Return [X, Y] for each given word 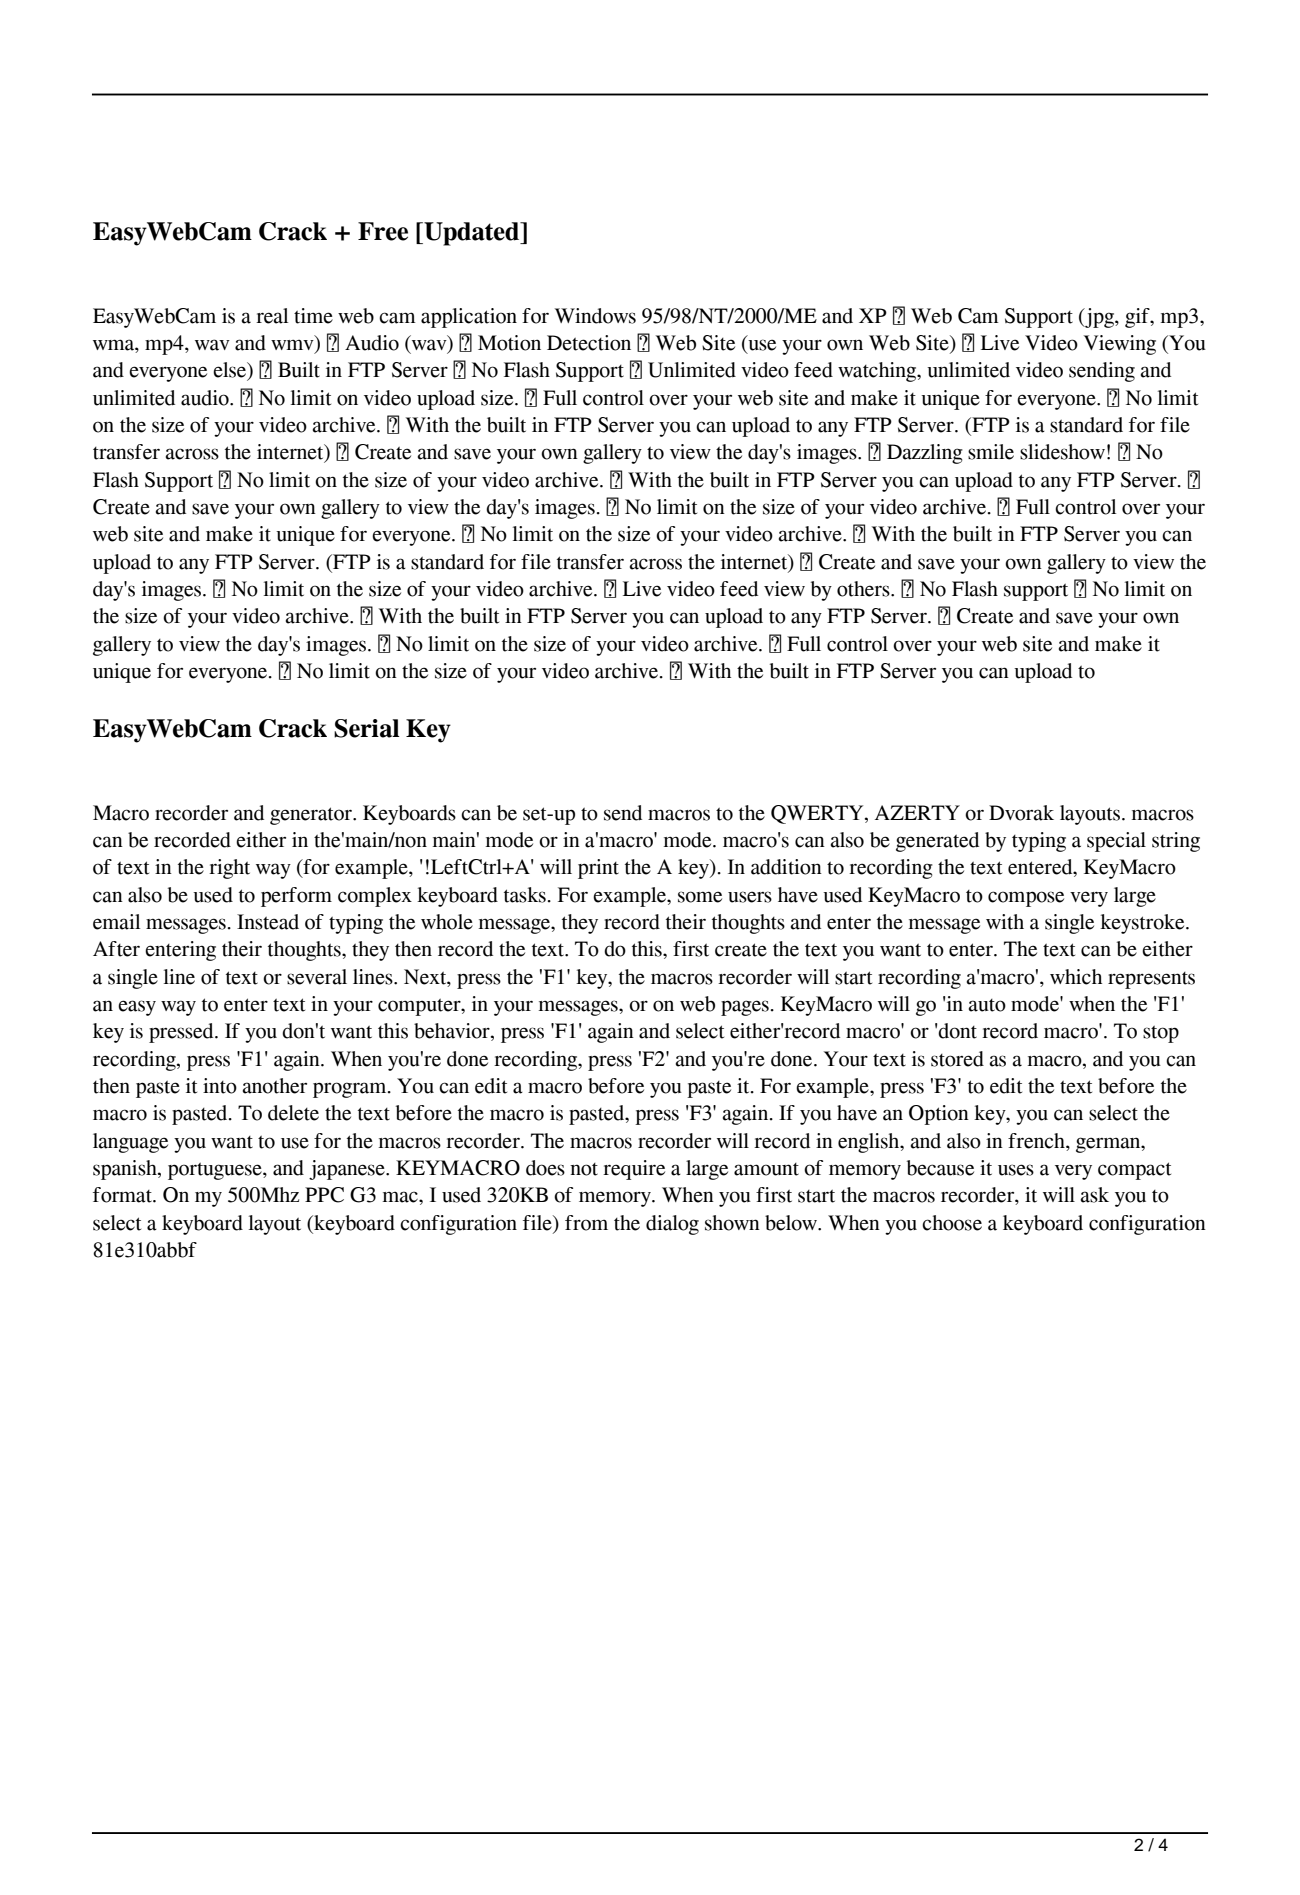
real [272, 316]
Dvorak [1021, 813]
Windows [595, 316]
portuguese [216, 1171]
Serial [367, 728]
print [598, 869]
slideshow [1062, 452]
